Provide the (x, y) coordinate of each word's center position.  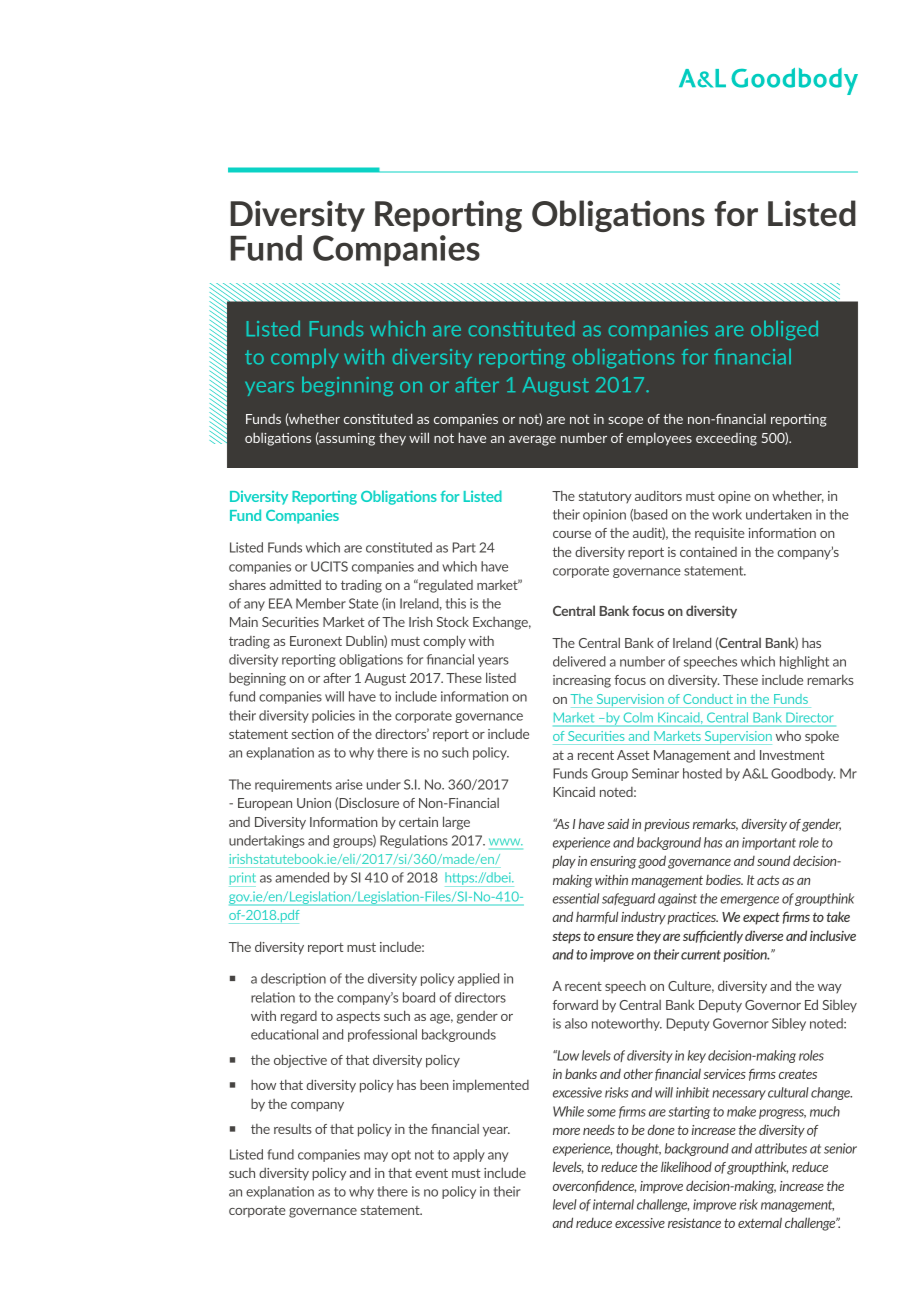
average (532, 441)
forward (575, 1005)
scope (625, 422)
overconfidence (594, 1186)
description (293, 979)
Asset (633, 755)
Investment (792, 755)
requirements (293, 785)
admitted (295, 585)
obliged (784, 330)
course (572, 534)
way (830, 988)
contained (708, 552)
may (376, 1157)
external (760, 1222)
